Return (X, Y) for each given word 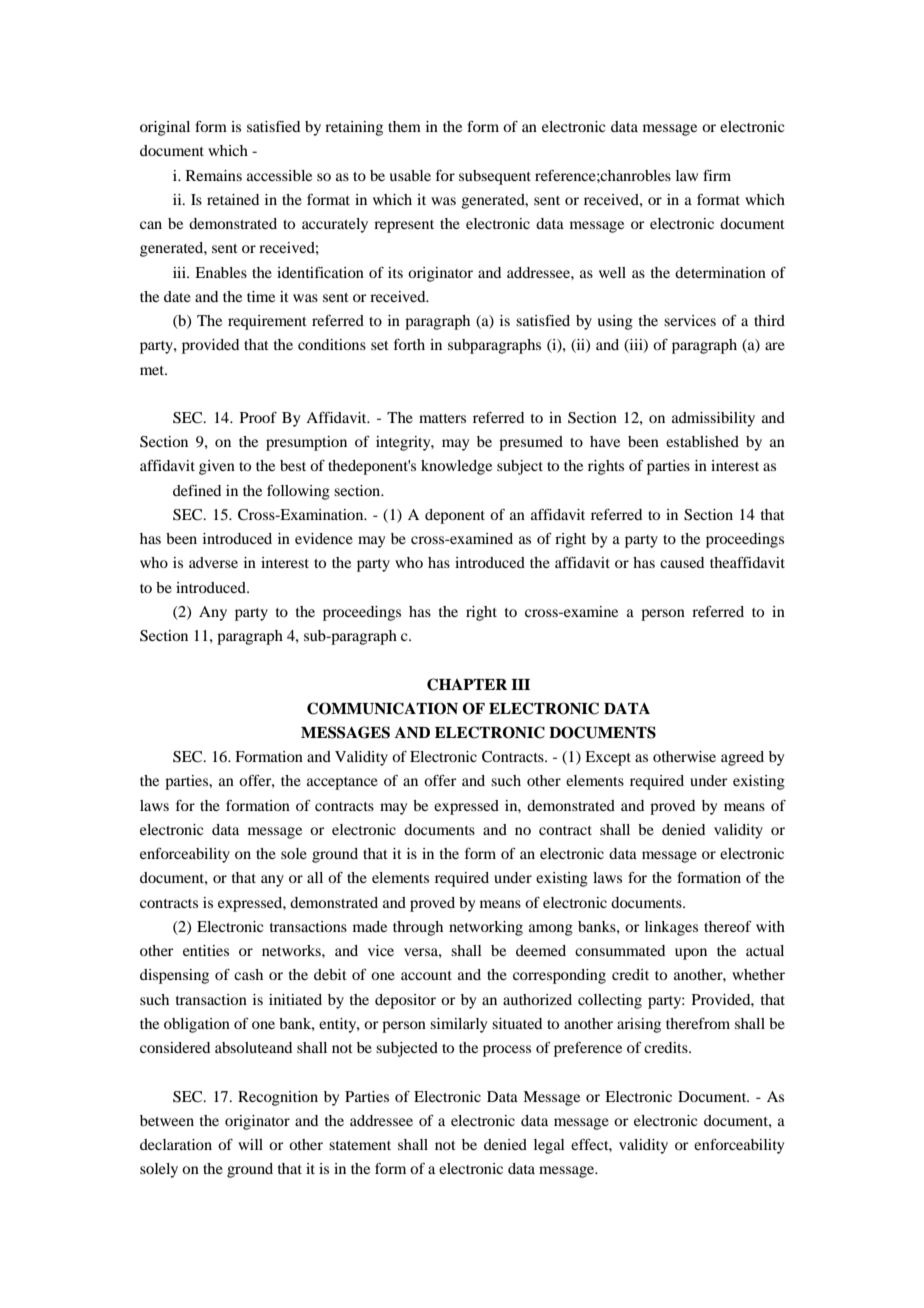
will (250, 1144)
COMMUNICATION (382, 708)
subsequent (495, 177)
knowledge (456, 467)
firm (717, 175)
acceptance (342, 783)
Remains (214, 175)
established (702, 441)
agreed (742, 758)
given (217, 467)
